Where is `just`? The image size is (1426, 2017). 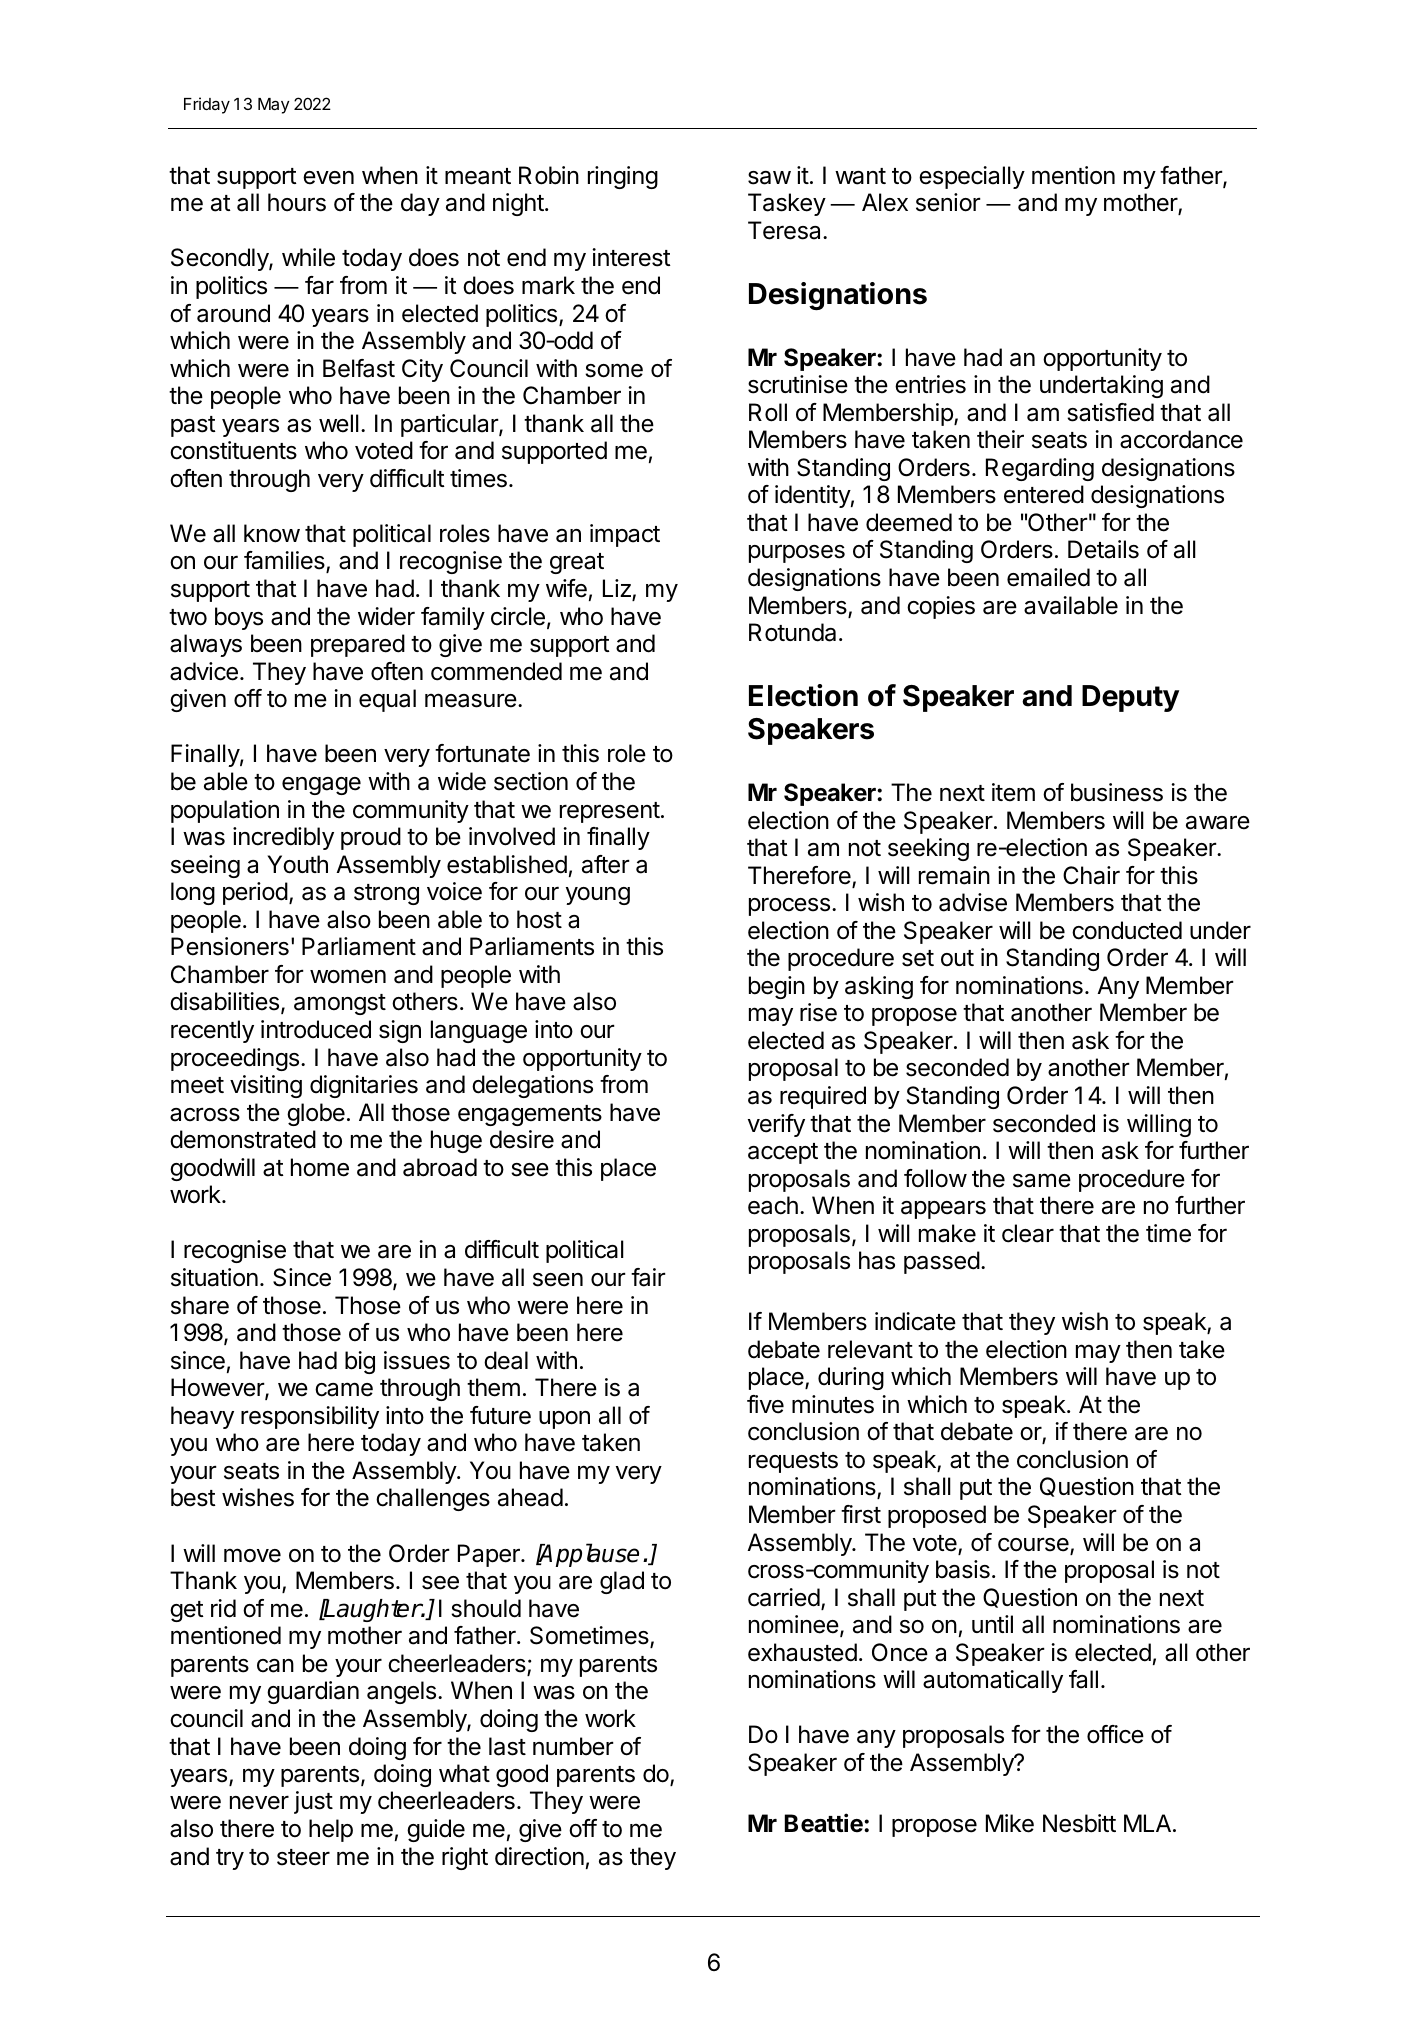
just is located at coordinates (313, 1802).
